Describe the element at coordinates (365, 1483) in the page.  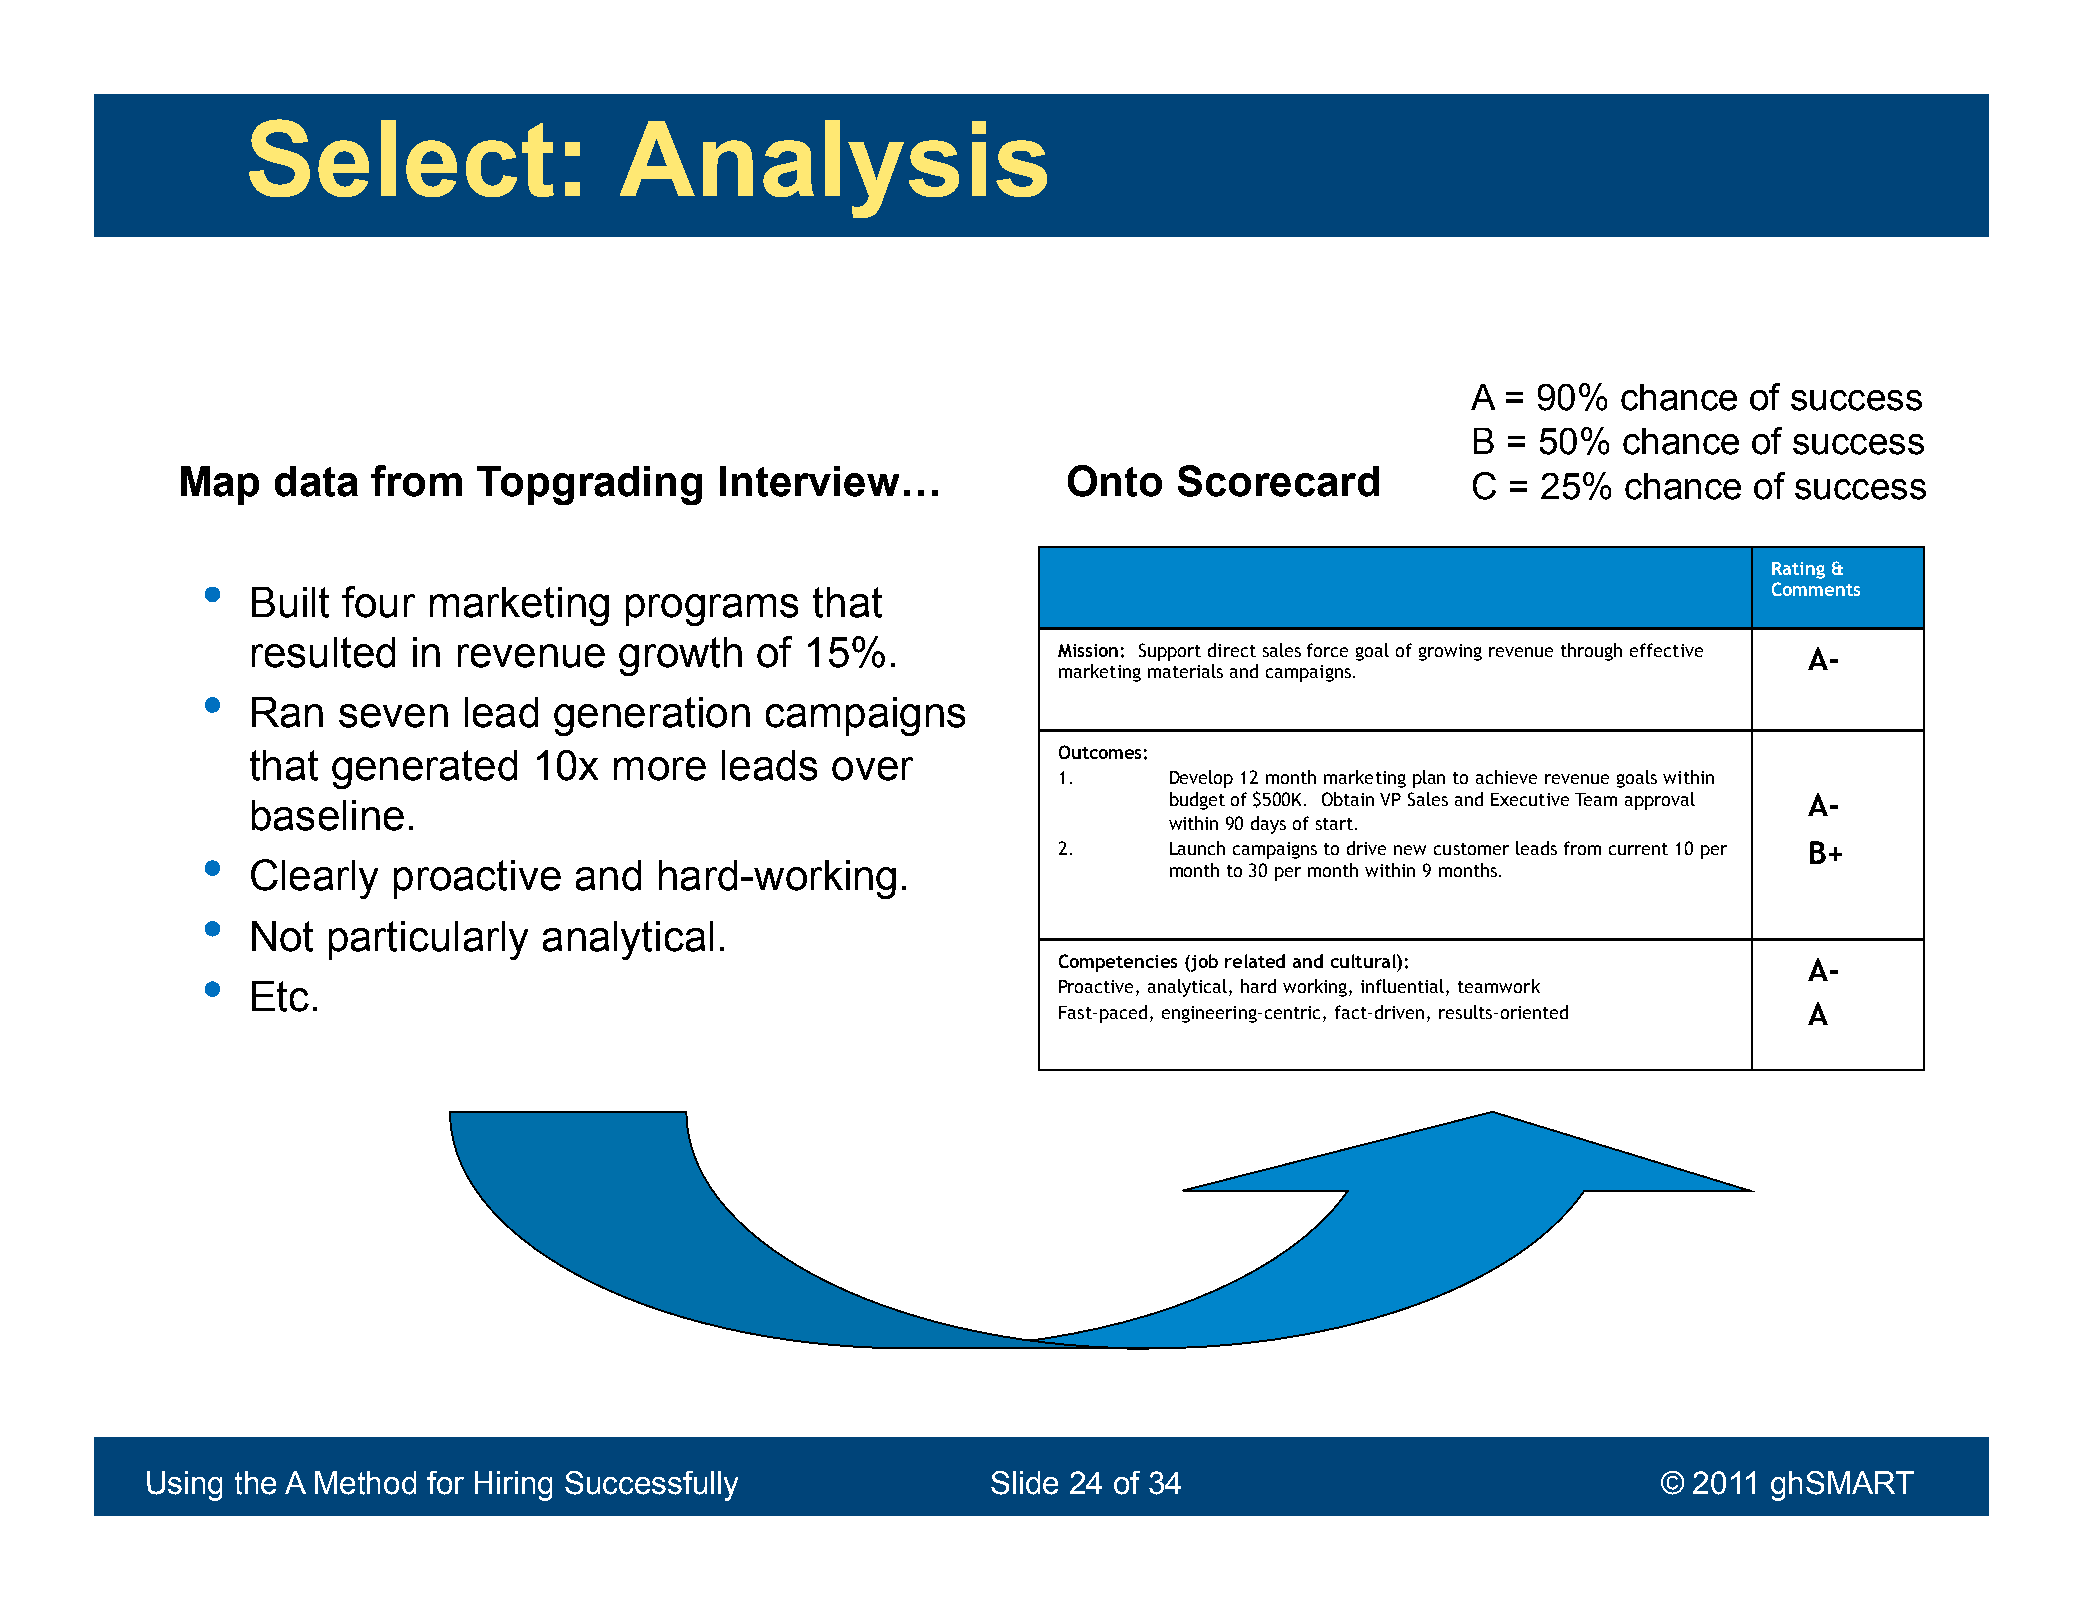
I see `Method` at that location.
